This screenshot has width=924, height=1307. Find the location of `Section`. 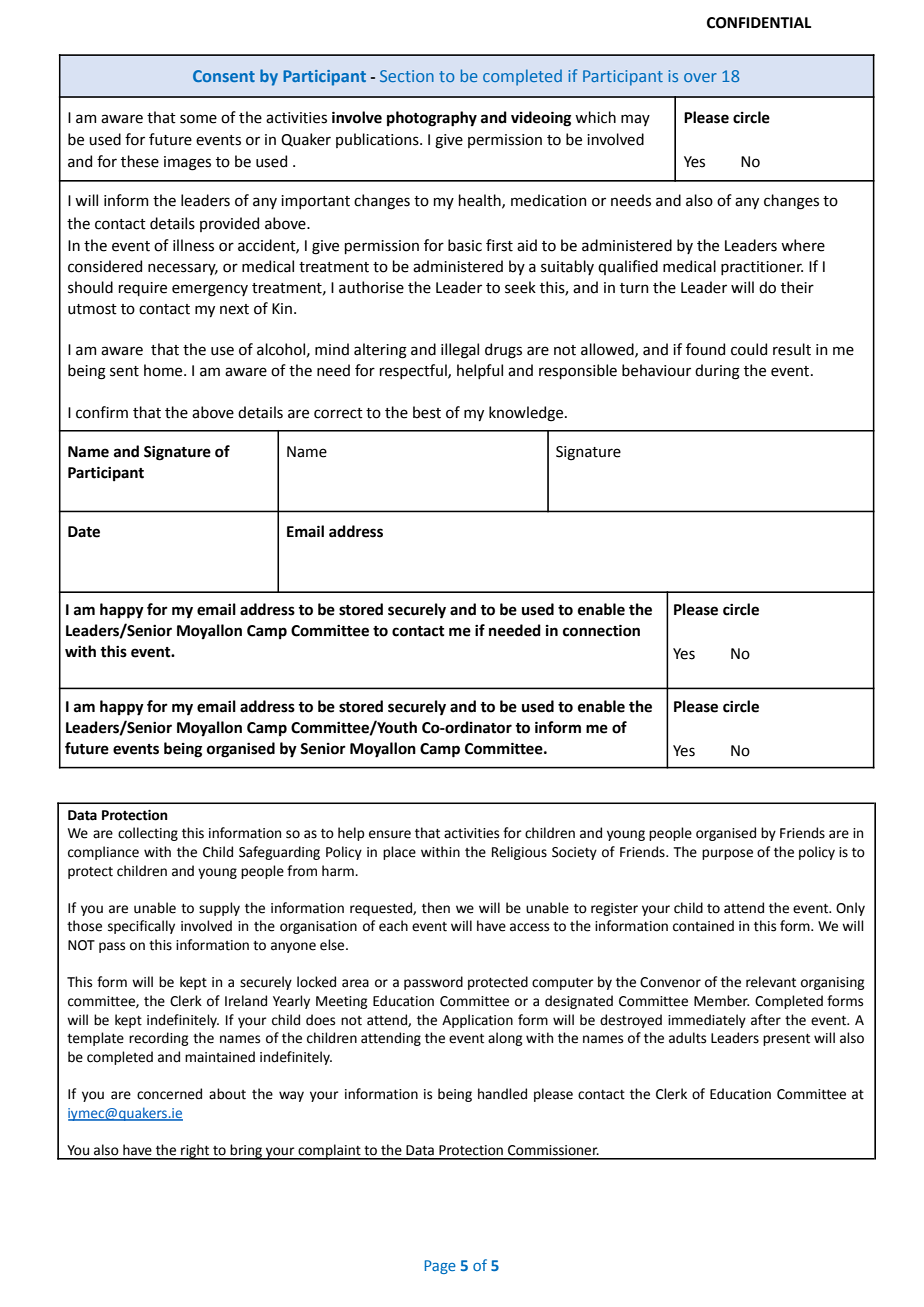

Section is located at coordinates (407, 76).
